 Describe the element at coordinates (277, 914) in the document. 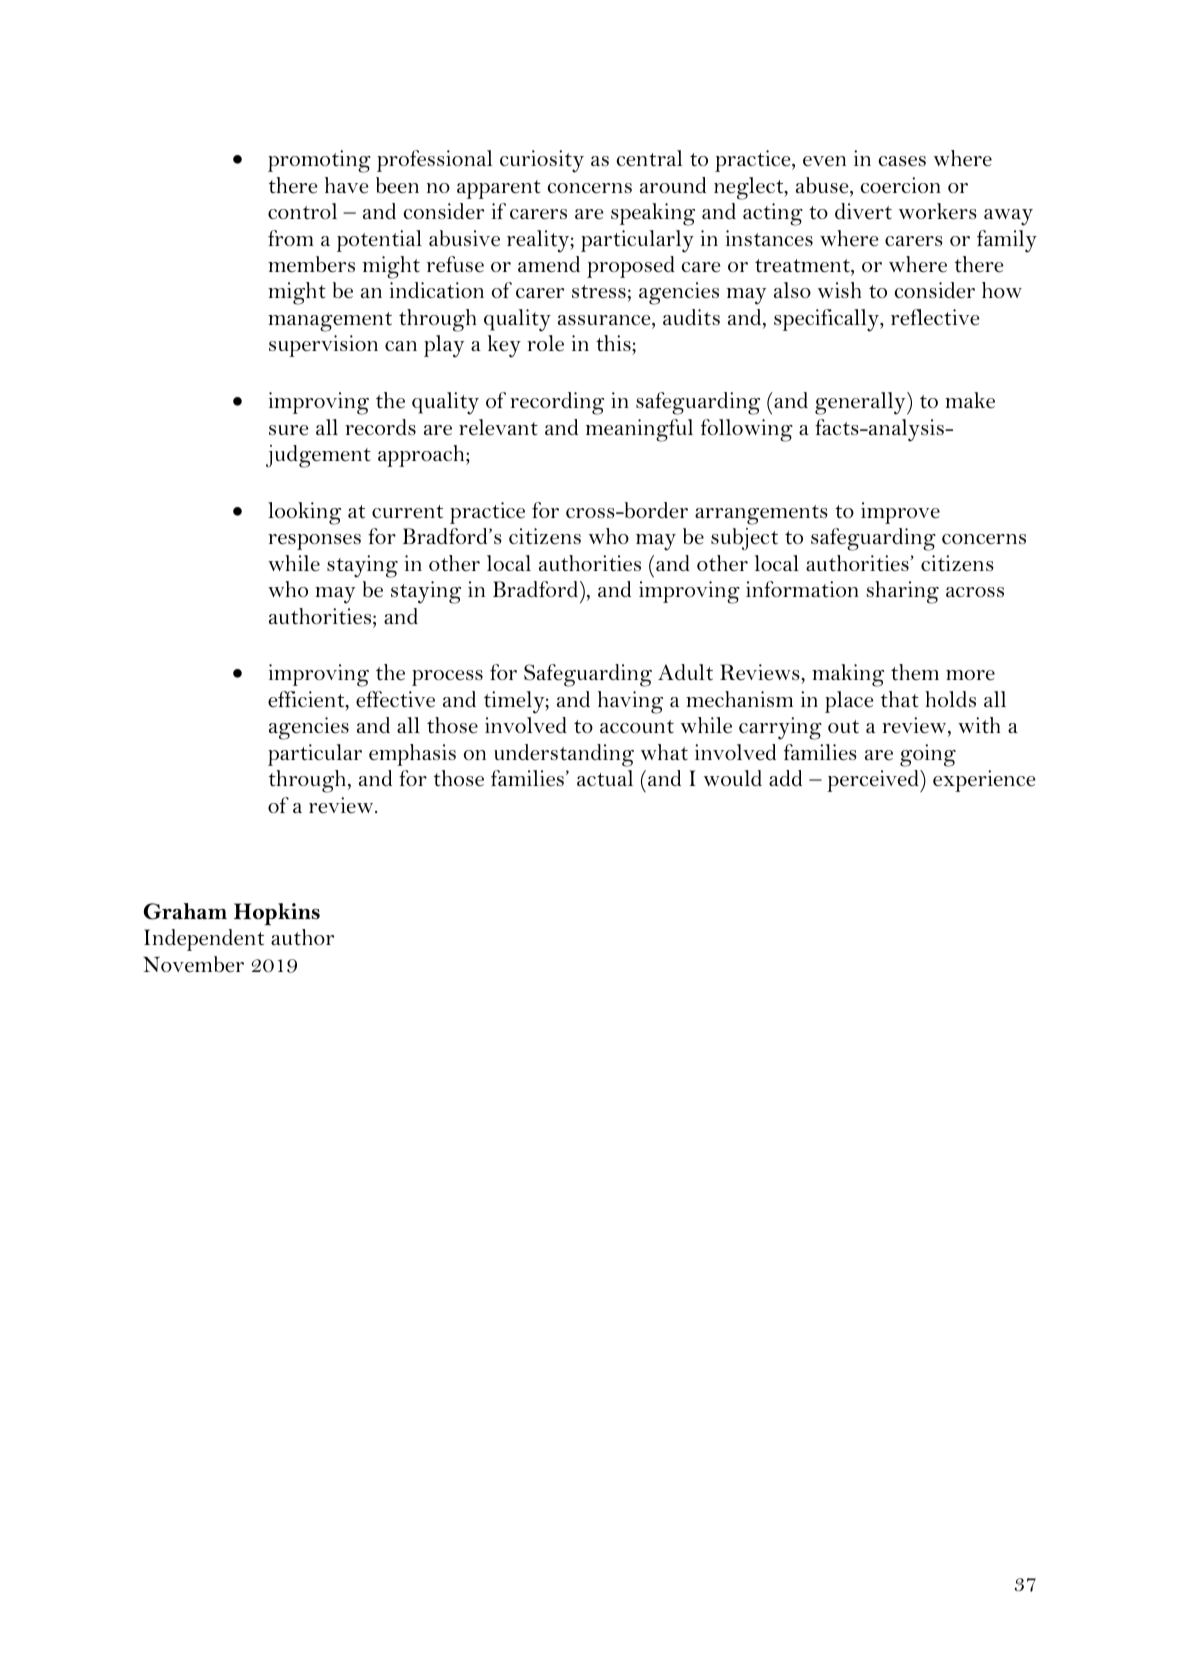

I see `Hopkins` at that location.
